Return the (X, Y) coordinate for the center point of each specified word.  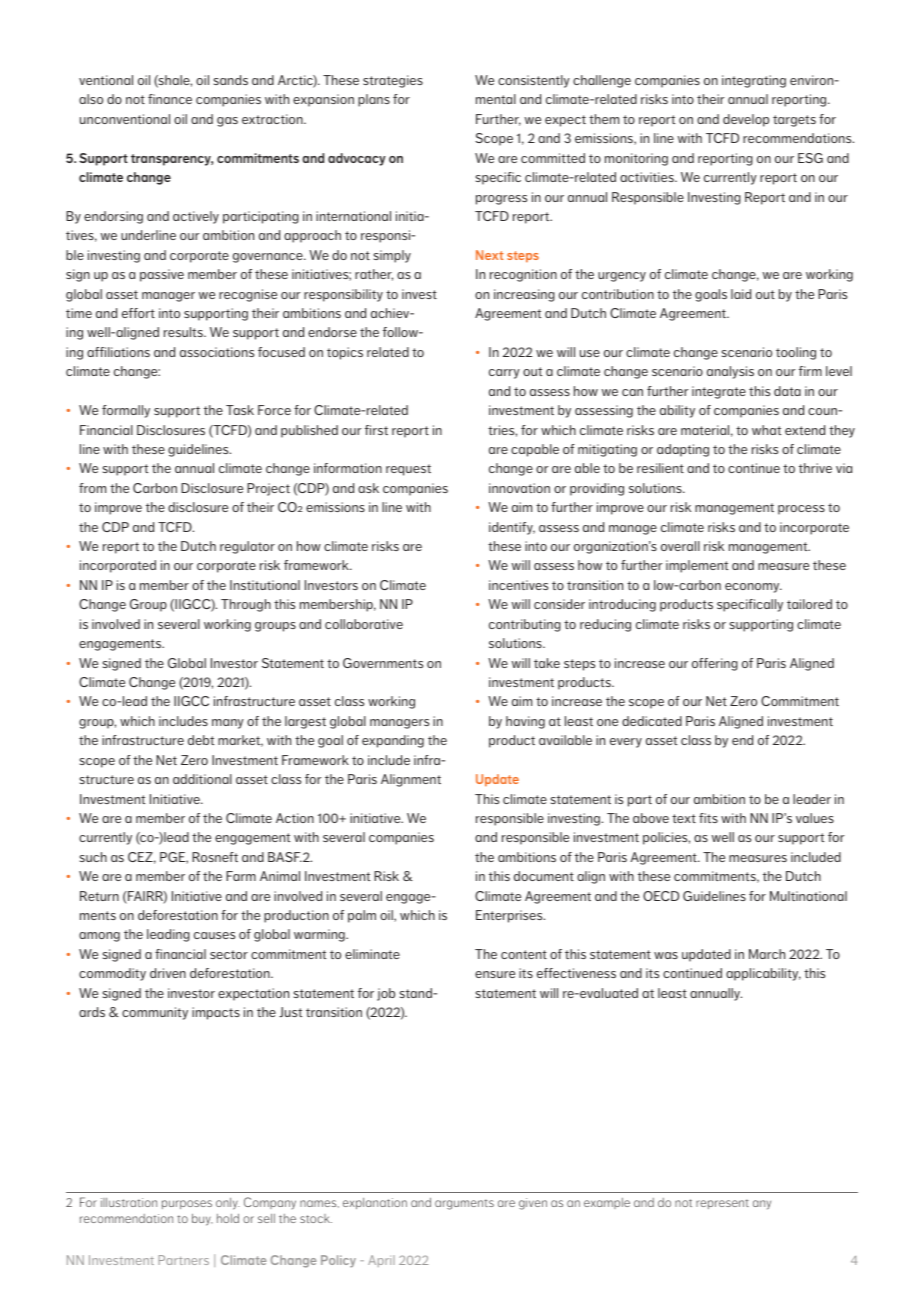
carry (504, 374)
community (155, 1013)
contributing (525, 625)
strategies (393, 81)
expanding (393, 741)
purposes (187, 1204)
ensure (495, 974)
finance (170, 99)
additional (202, 779)
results (184, 332)
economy (753, 588)
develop (746, 120)
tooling (796, 353)
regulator (247, 547)
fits (708, 818)
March (767, 954)
